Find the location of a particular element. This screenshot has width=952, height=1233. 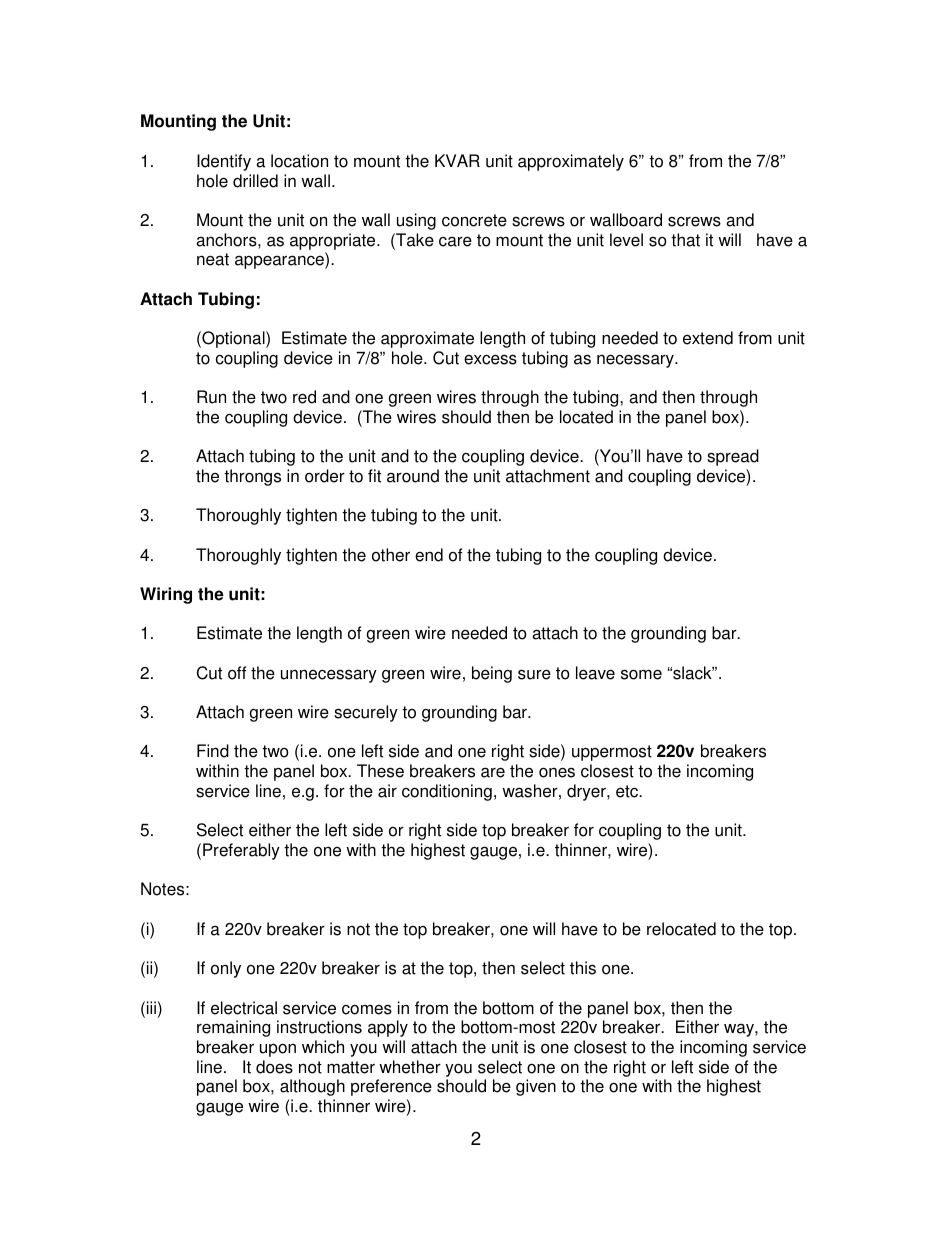

using is located at coordinates (416, 221).
